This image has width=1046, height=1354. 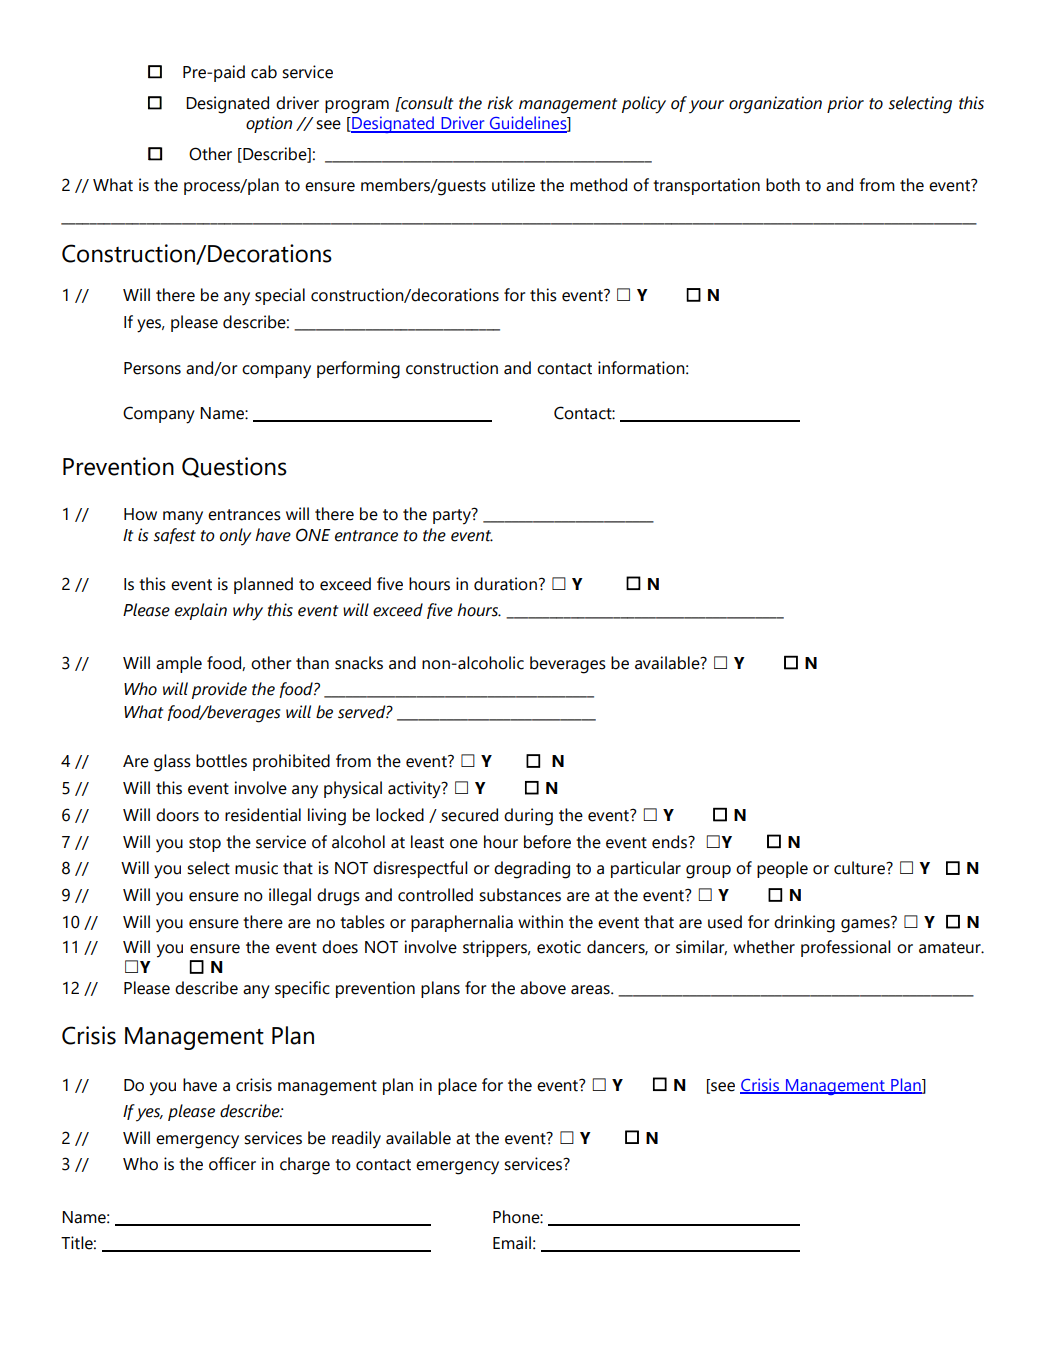 I want to click on stop, so click(x=205, y=844).
